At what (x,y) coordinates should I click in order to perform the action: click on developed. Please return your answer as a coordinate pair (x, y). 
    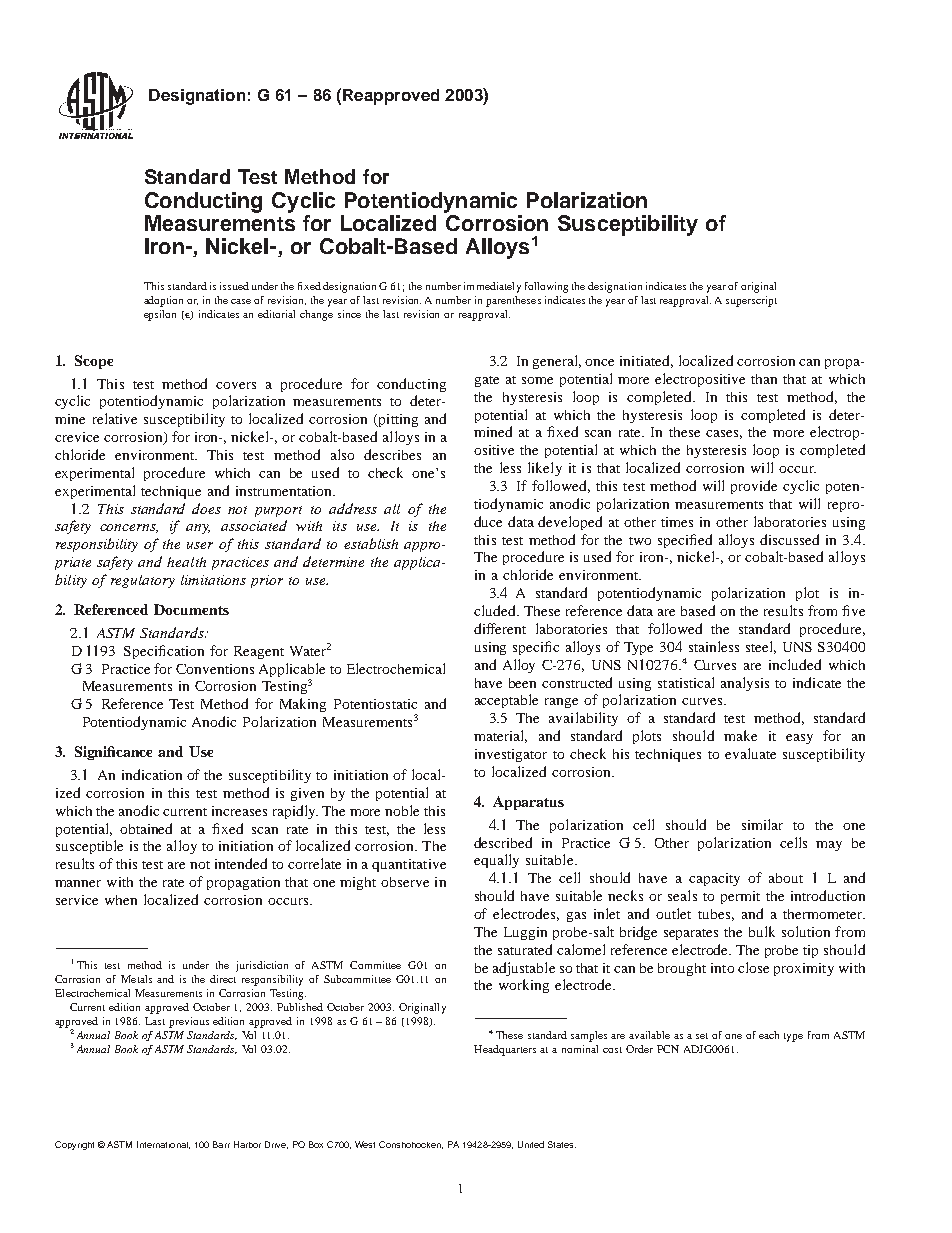
    Looking at the image, I should click on (570, 523).
